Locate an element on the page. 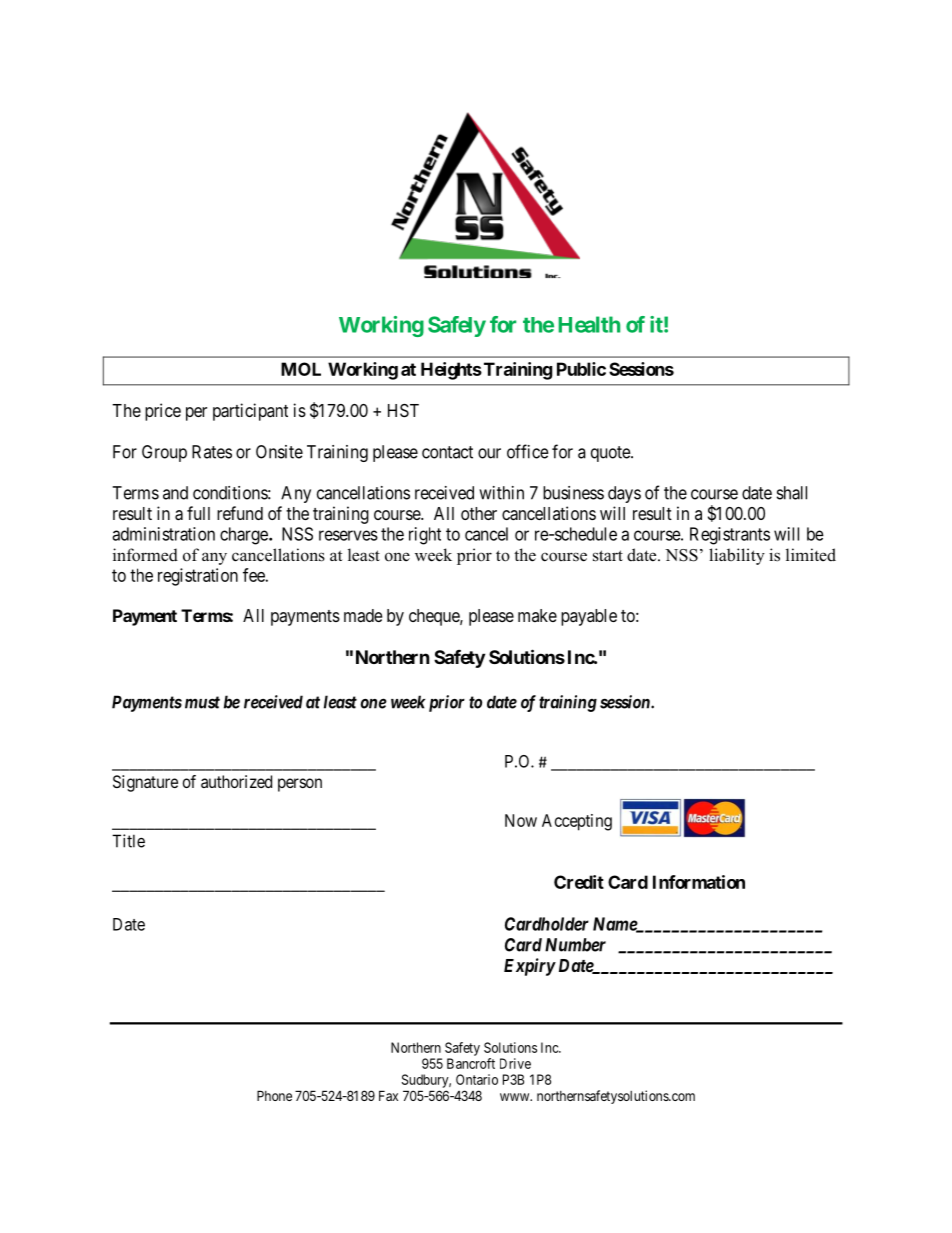 This document has height=1233, width=952. Phone is located at coordinates (274, 1095).
